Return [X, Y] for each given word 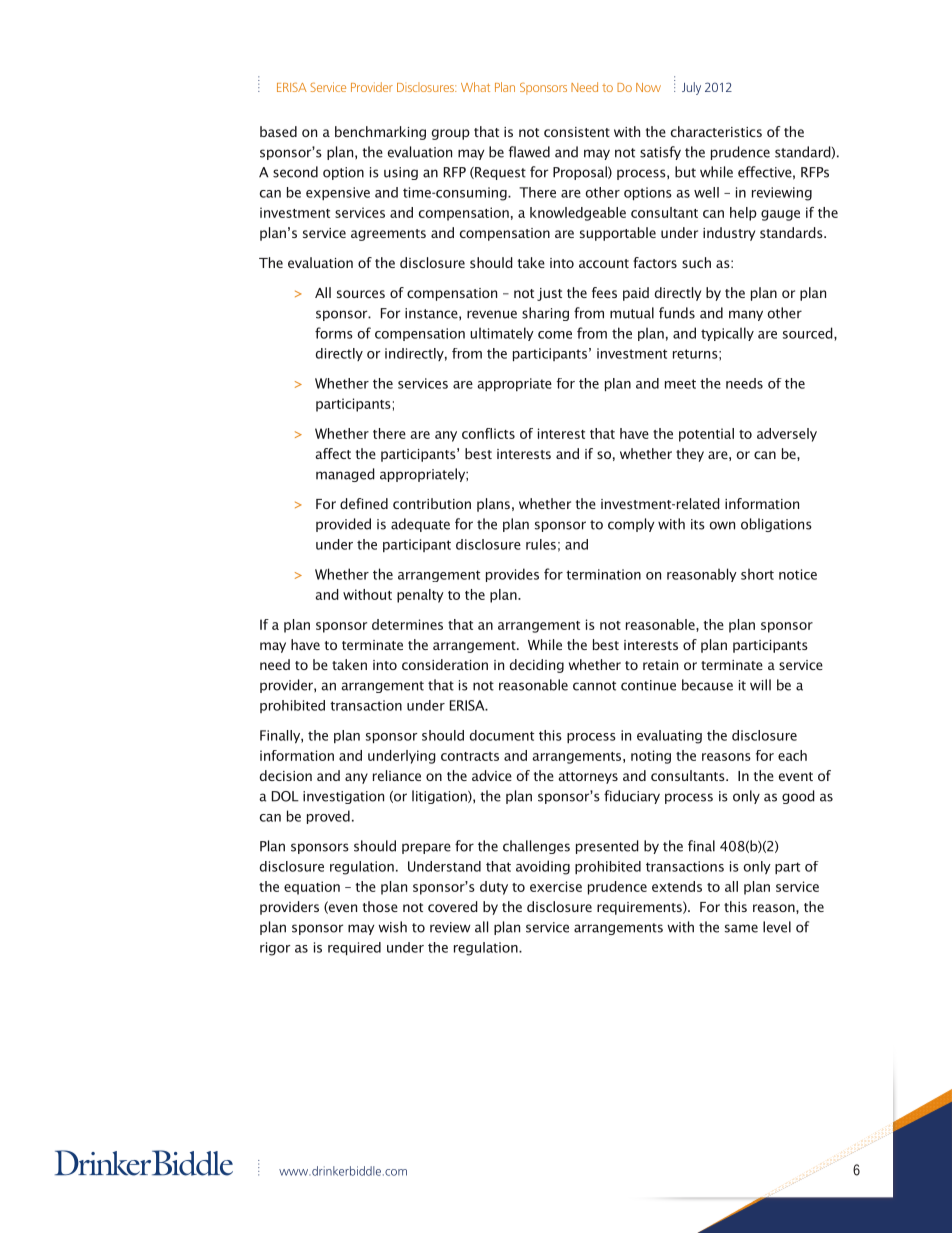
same [741, 928]
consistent [577, 132]
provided [343, 525]
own [722, 525]
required [354, 948]
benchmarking [380, 133]
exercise [556, 886]
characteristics [716, 131]
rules [541, 544]
